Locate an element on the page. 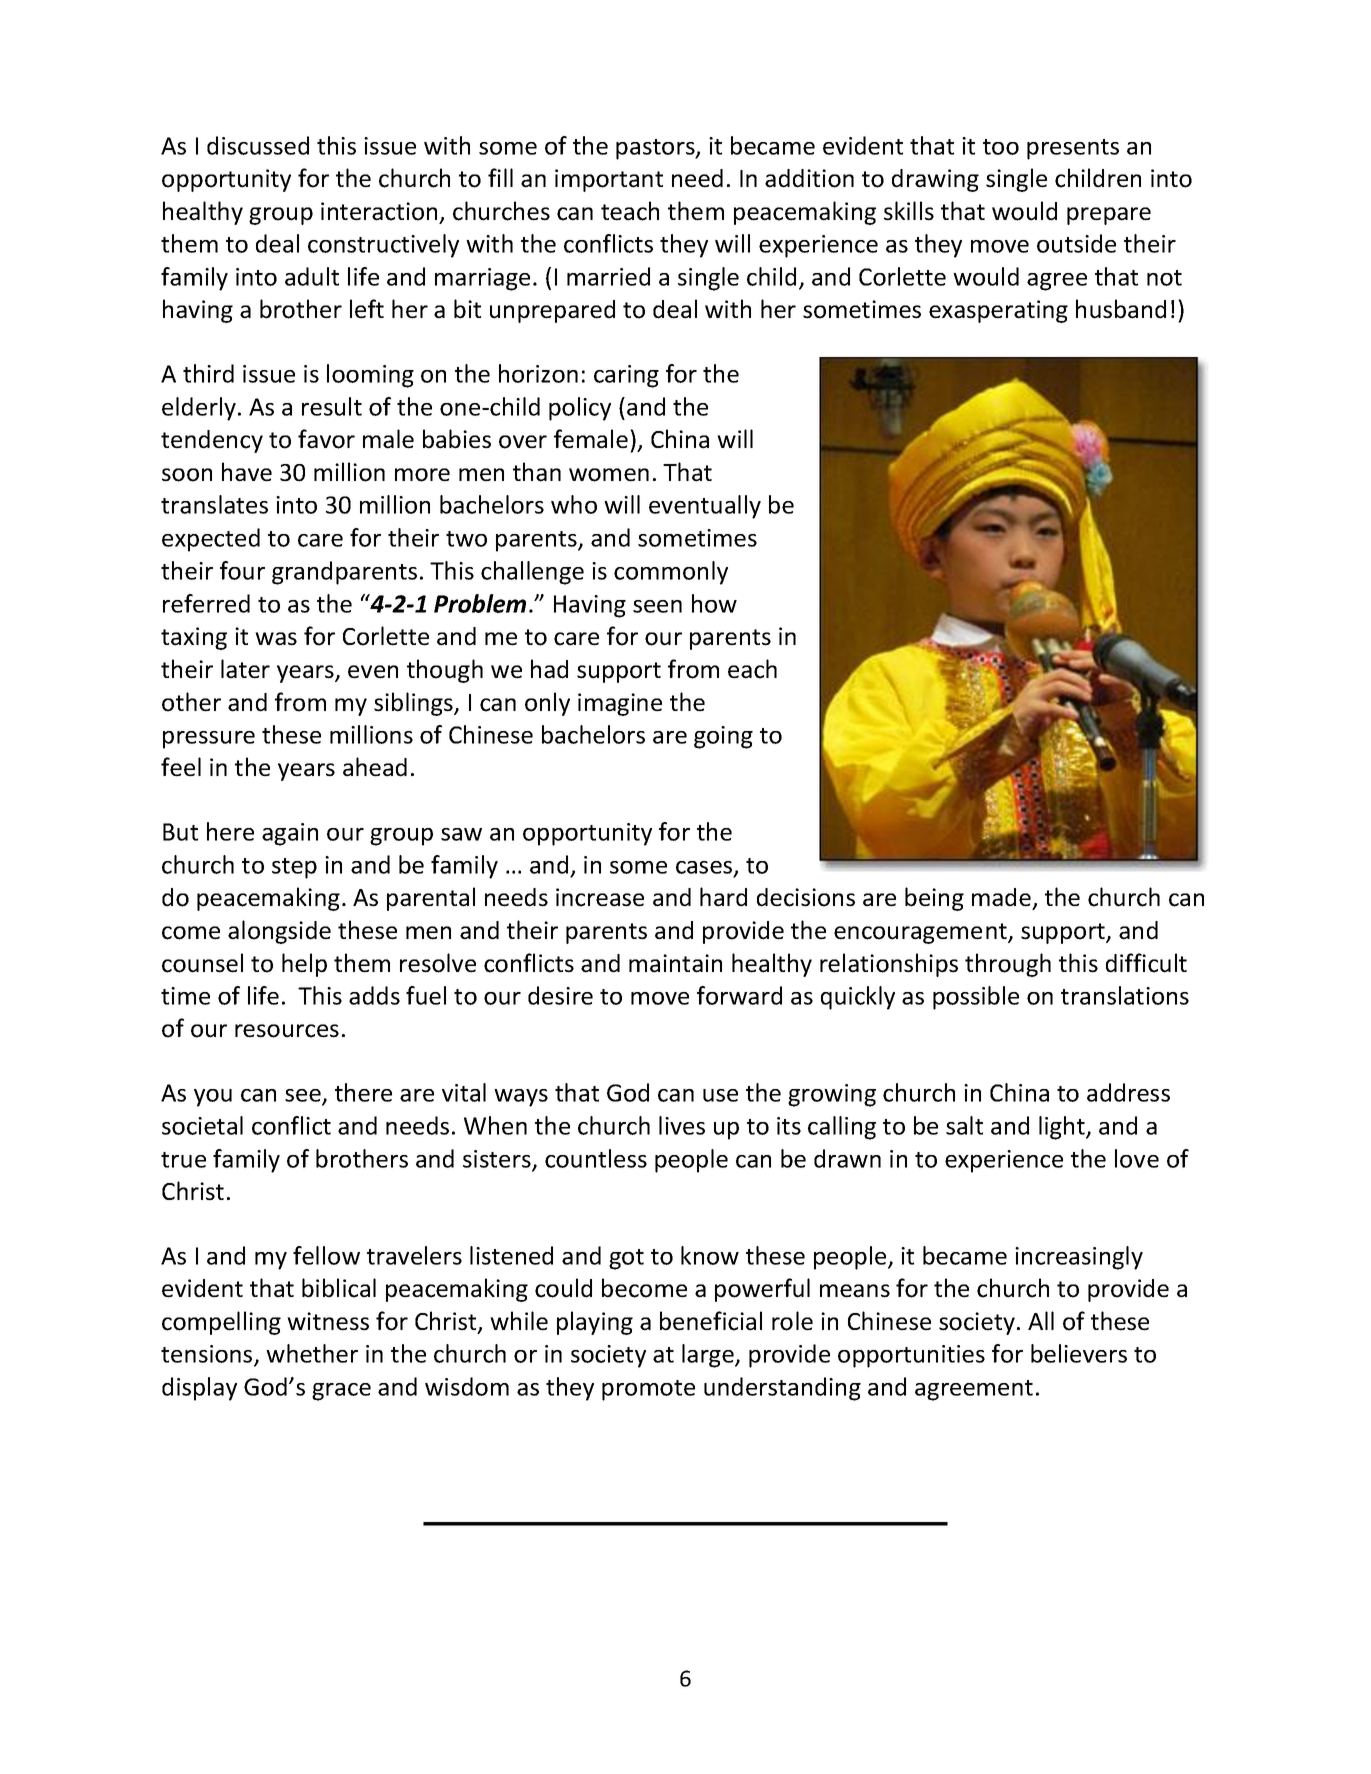  made is located at coordinates (1001, 897).
